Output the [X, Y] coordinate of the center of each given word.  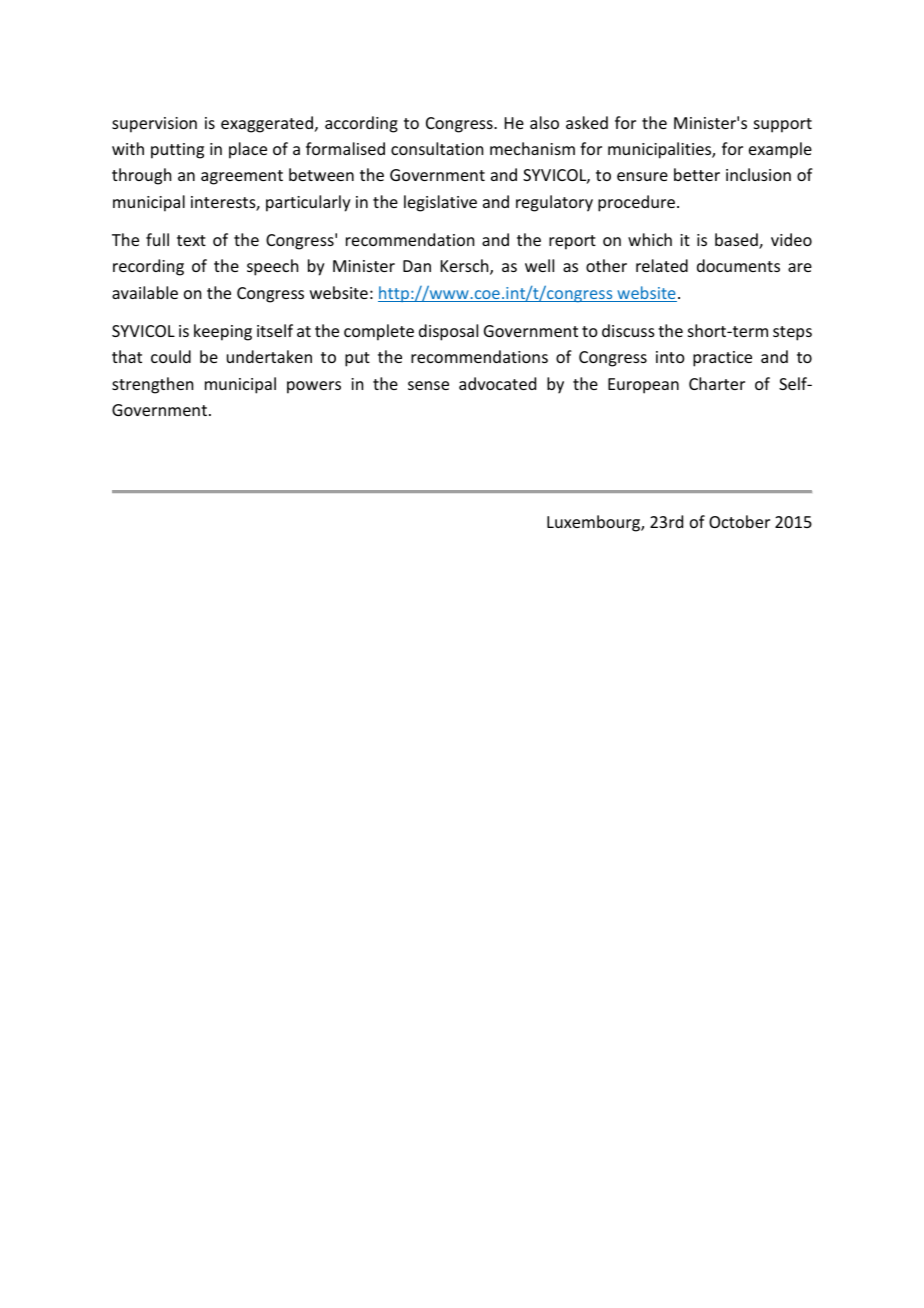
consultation [437, 148]
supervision [154, 125]
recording [148, 267]
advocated [497, 383]
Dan [417, 266]
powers [314, 387]
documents [738, 265]
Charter [717, 383]
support [783, 125]
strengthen [152, 385]
